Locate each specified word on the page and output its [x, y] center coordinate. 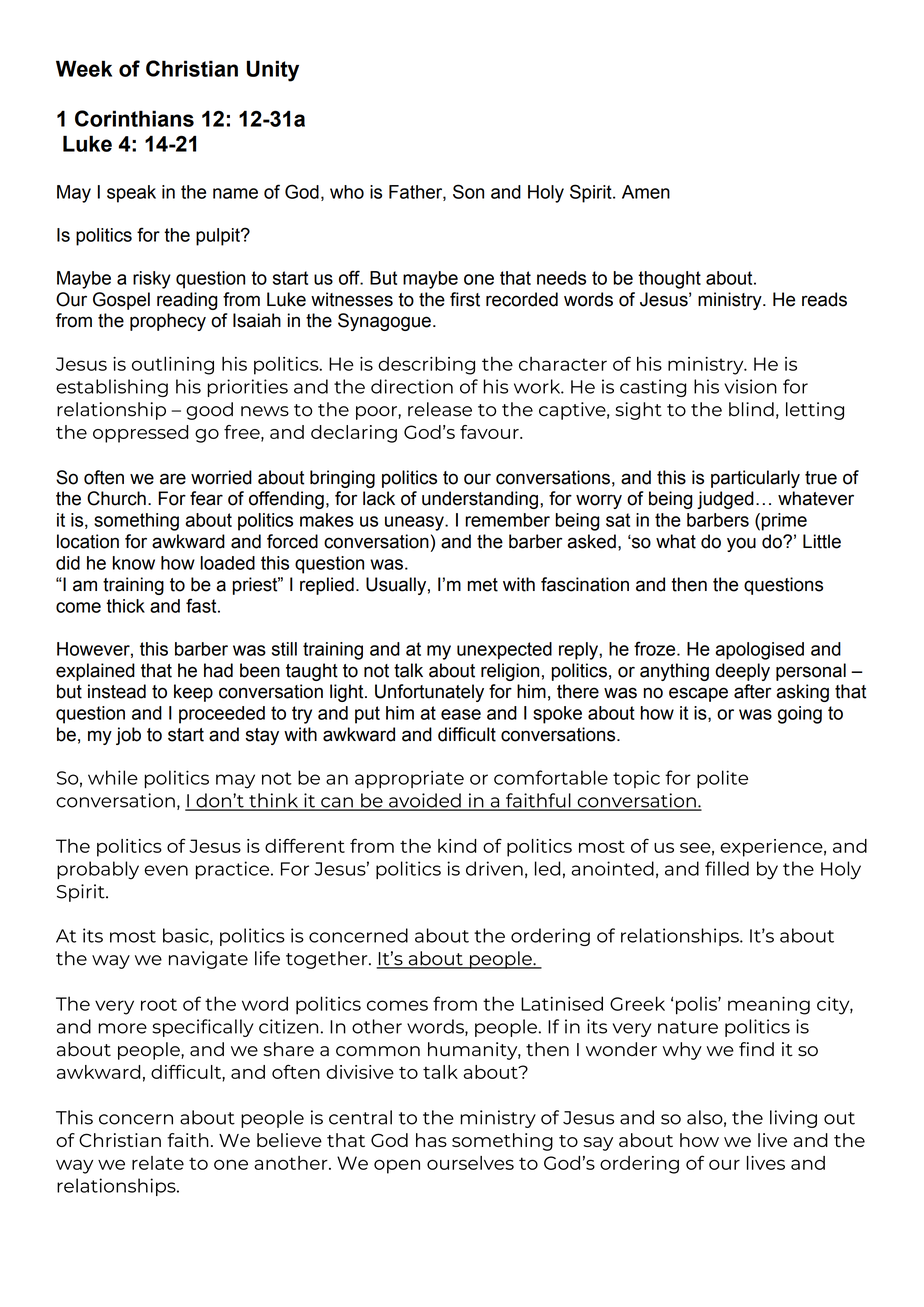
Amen [646, 192]
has [431, 1140]
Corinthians [134, 118]
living [793, 1119]
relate [158, 1163]
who [347, 192]
